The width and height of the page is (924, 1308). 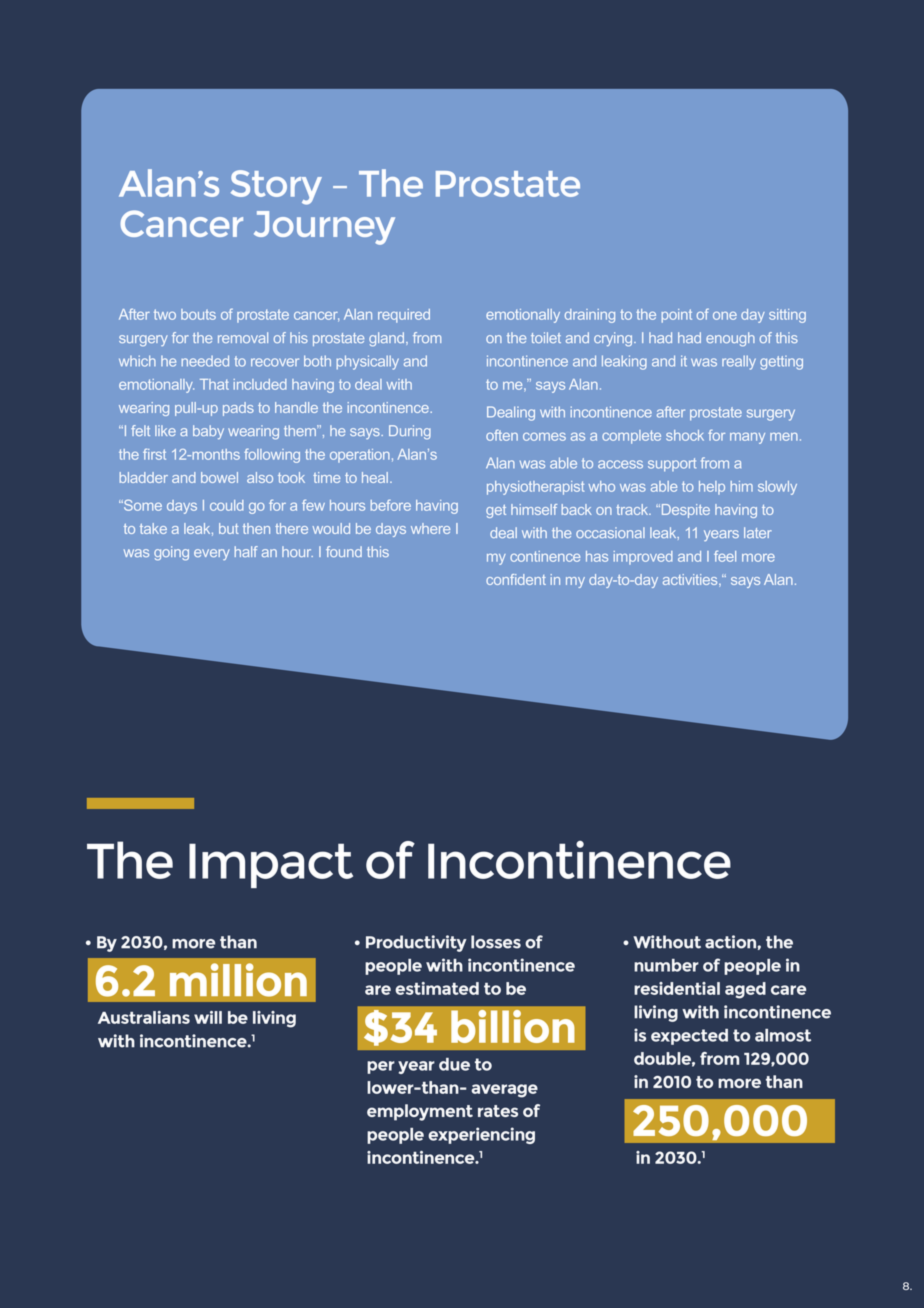 What do you see at coordinates (324, 228) in the page?
I see `Journey` at bounding box center [324, 228].
